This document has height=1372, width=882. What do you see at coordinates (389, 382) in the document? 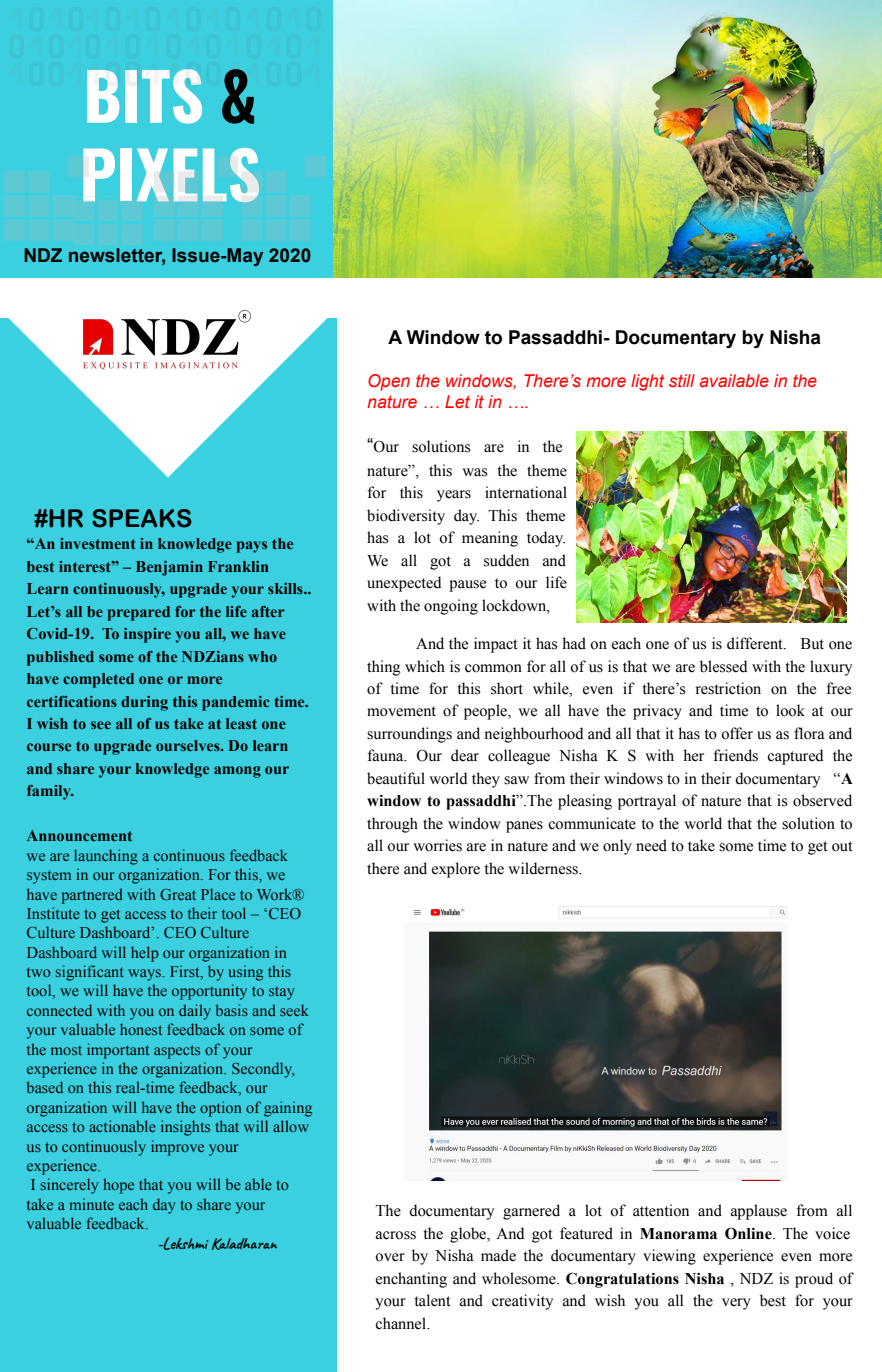
I see `Open` at bounding box center [389, 382].
